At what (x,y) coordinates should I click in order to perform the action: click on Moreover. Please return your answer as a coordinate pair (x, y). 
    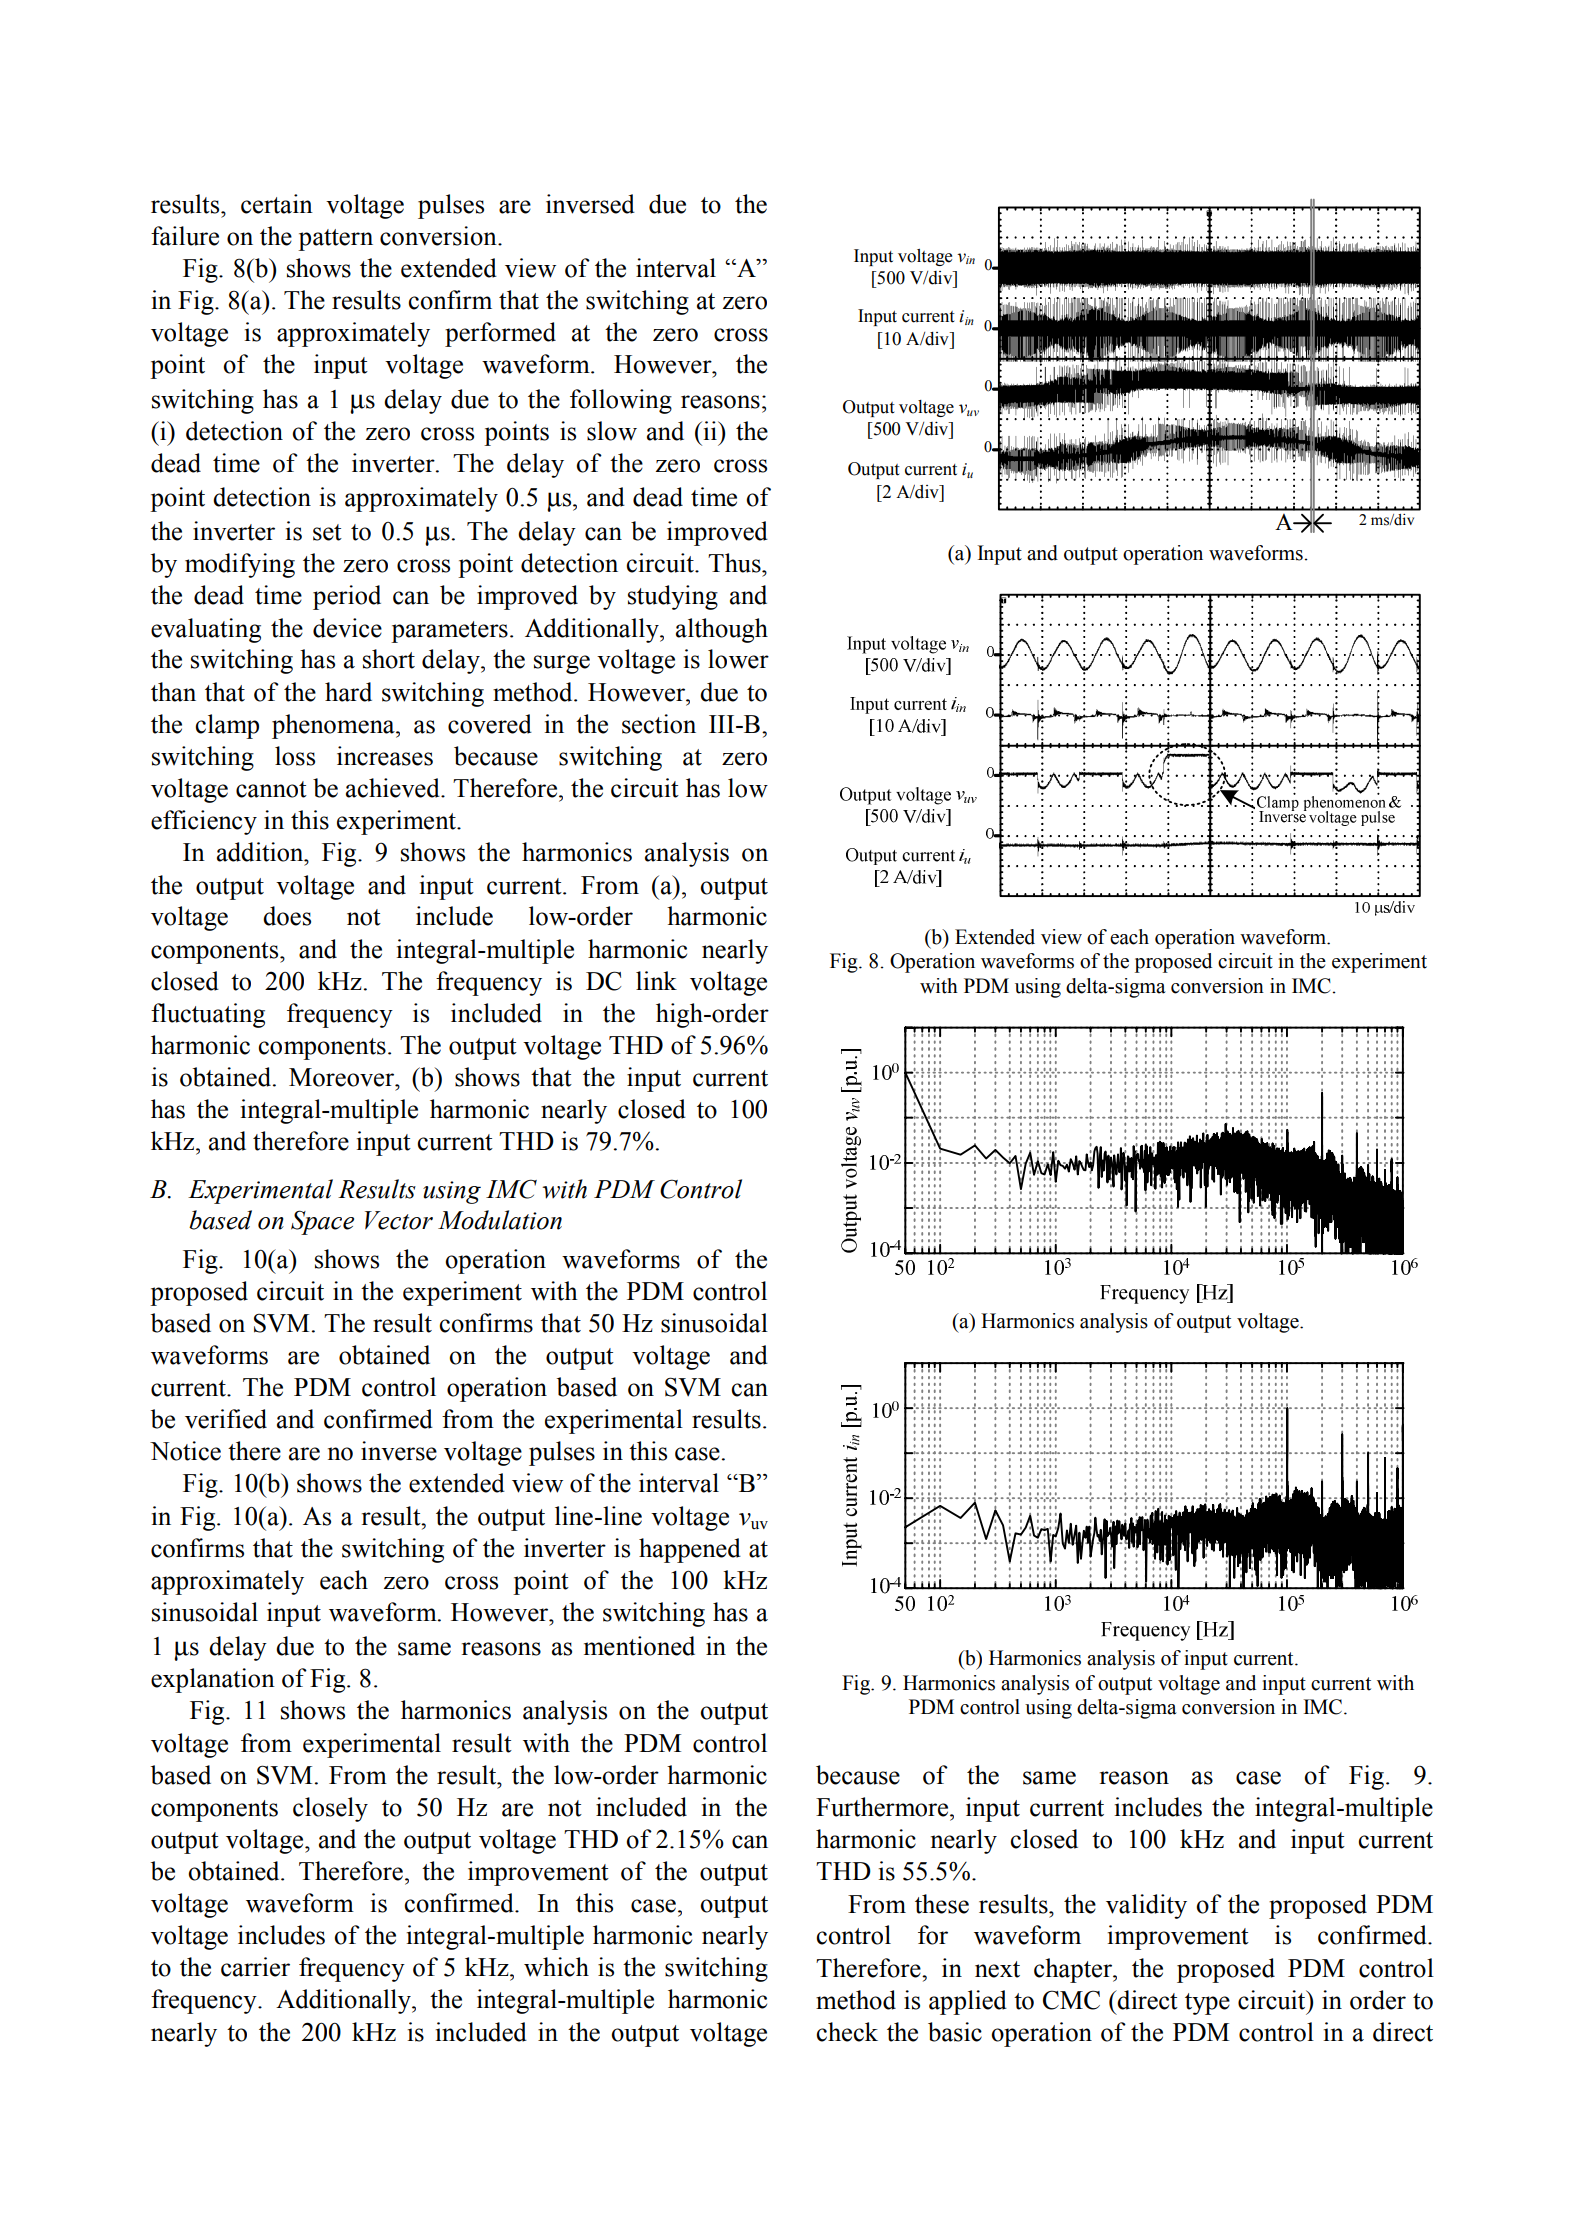
    Looking at the image, I should click on (343, 1077).
